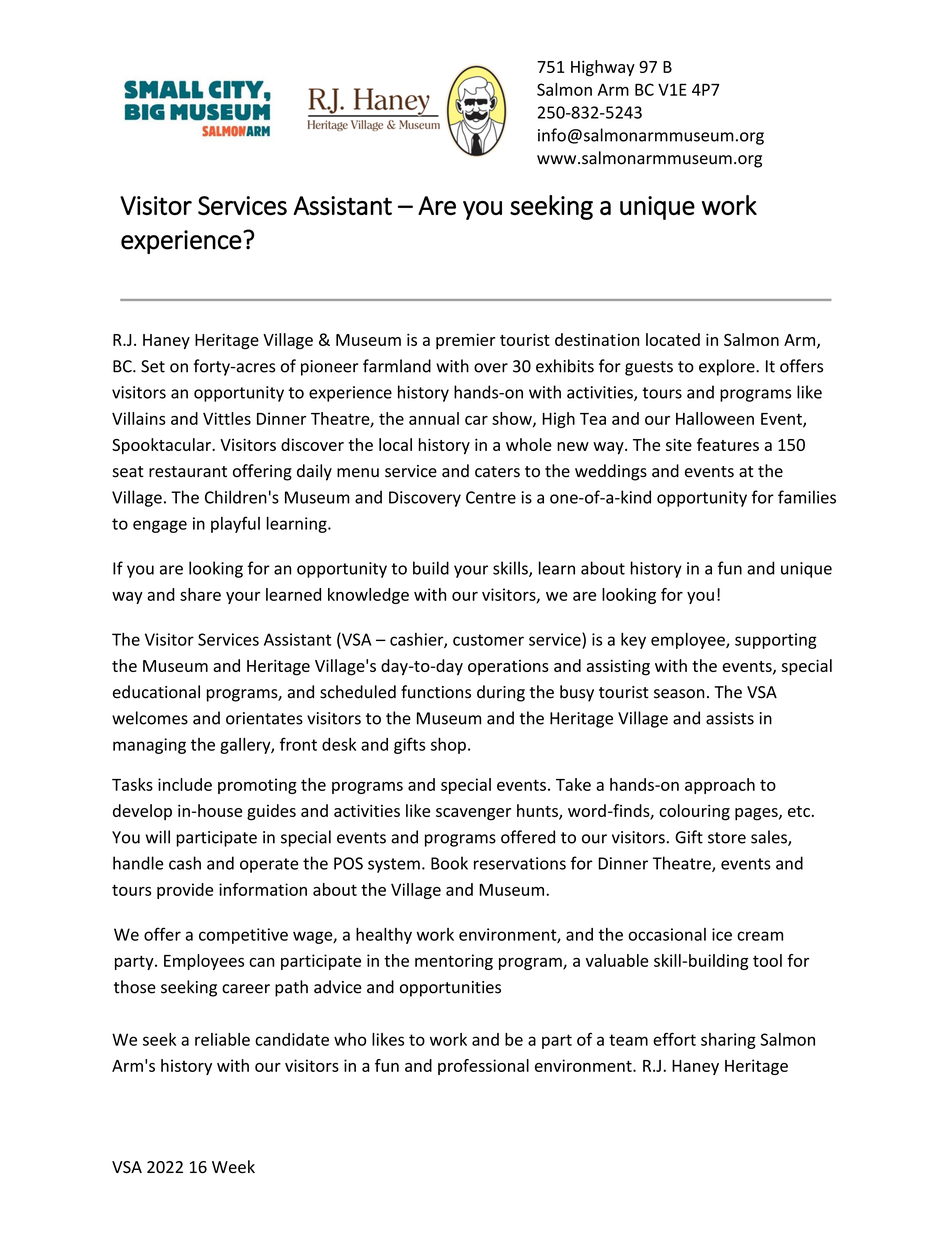  What do you see at coordinates (727, 838) in the page?
I see `store` at bounding box center [727, 838].
